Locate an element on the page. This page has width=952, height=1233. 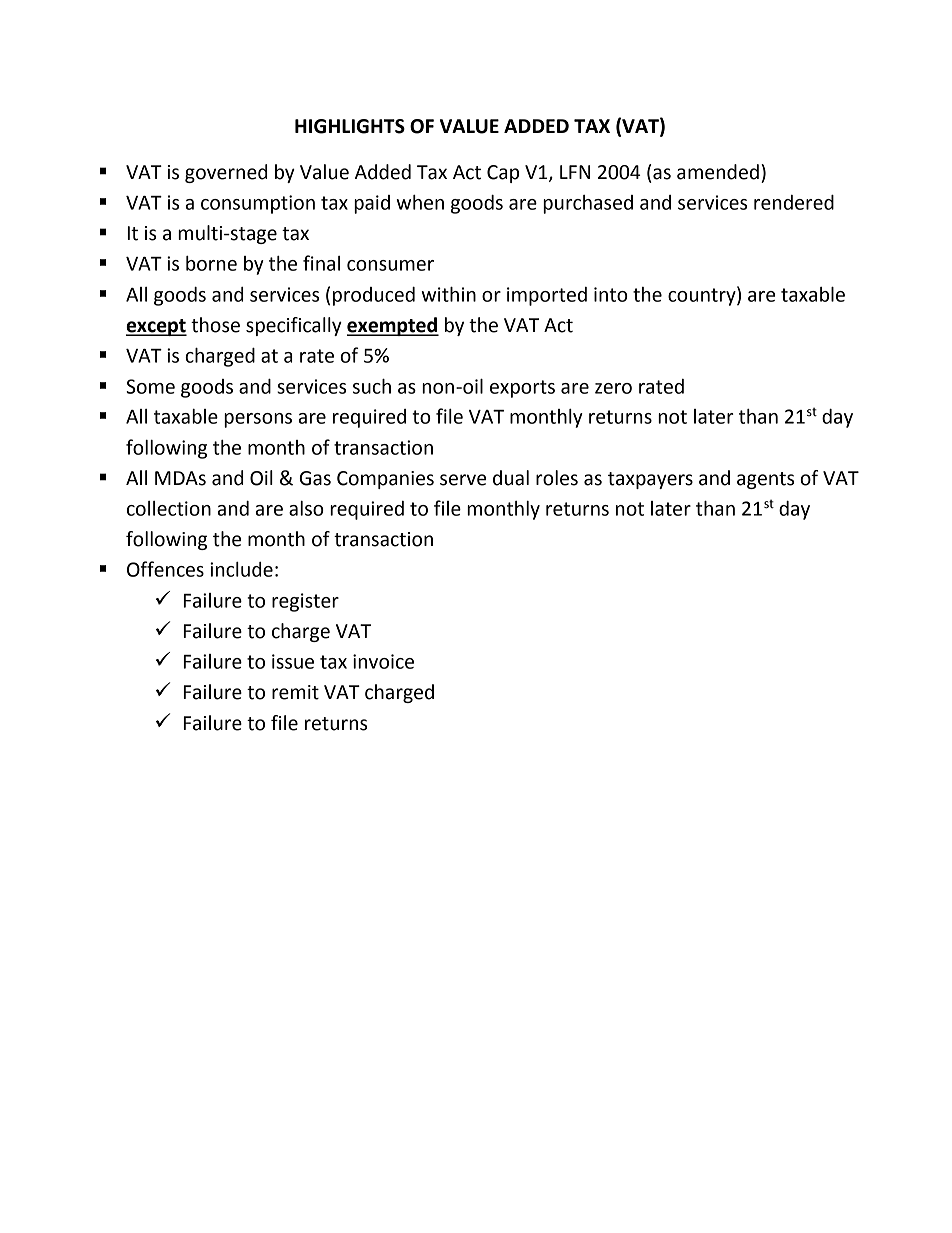
Cap is located at coordinates (503, 174).
